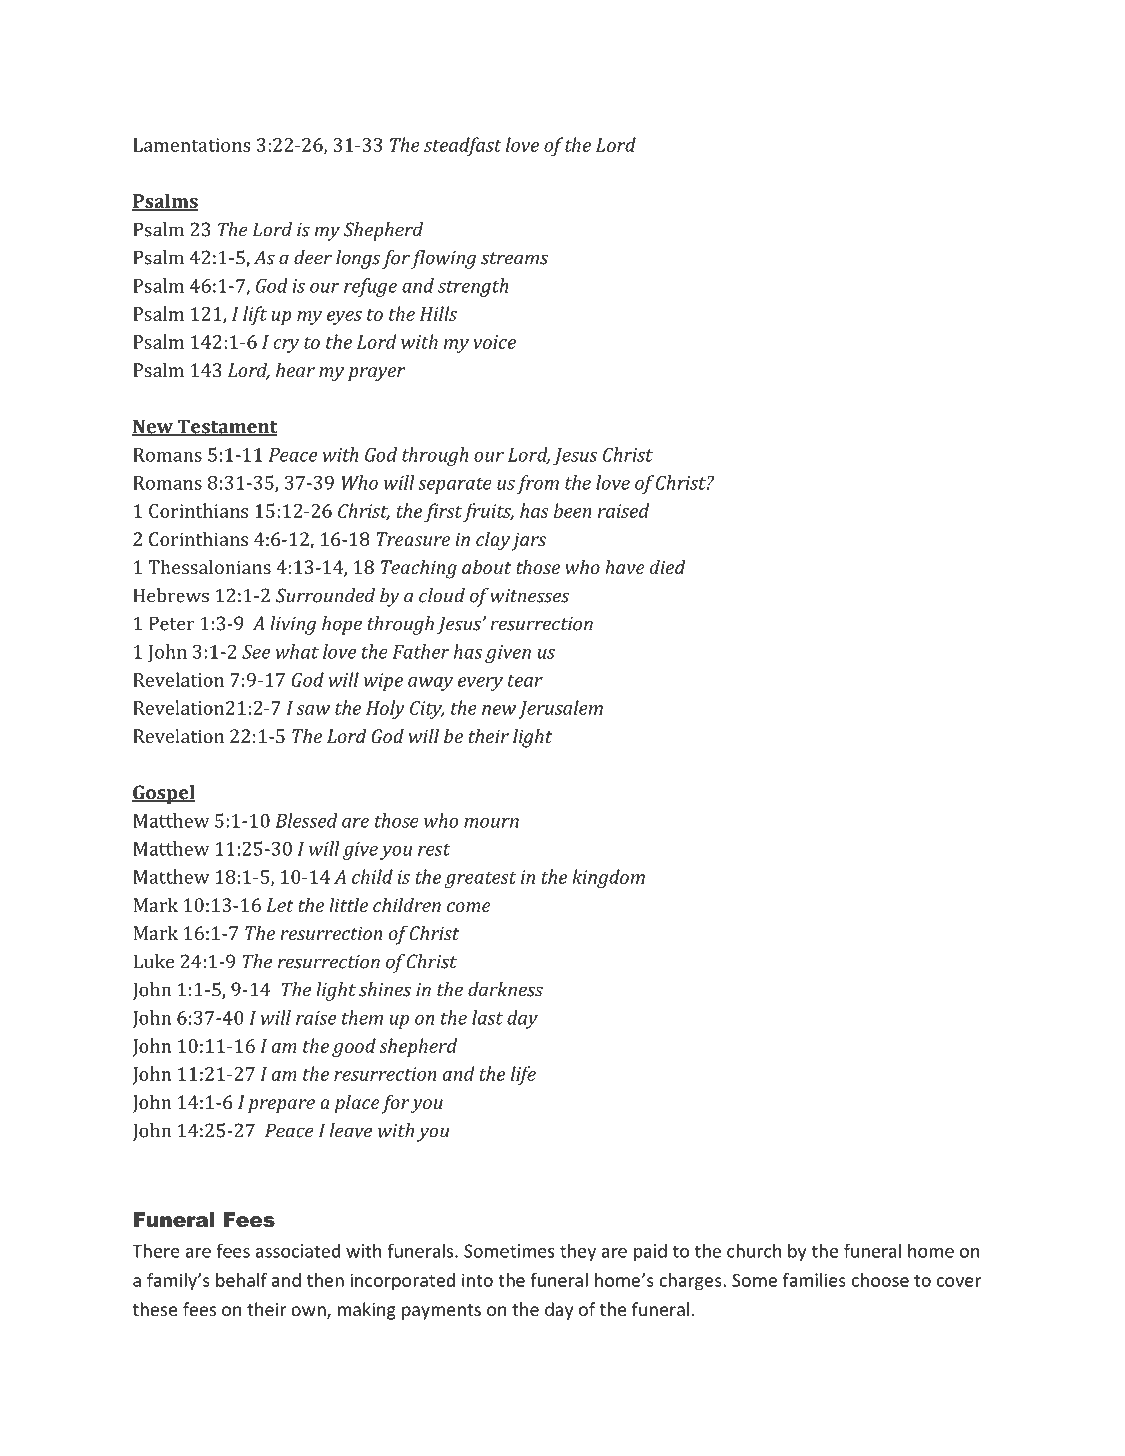 This image has width=1125, height=1456. I want to click on steadfast, so click(463, 146).
